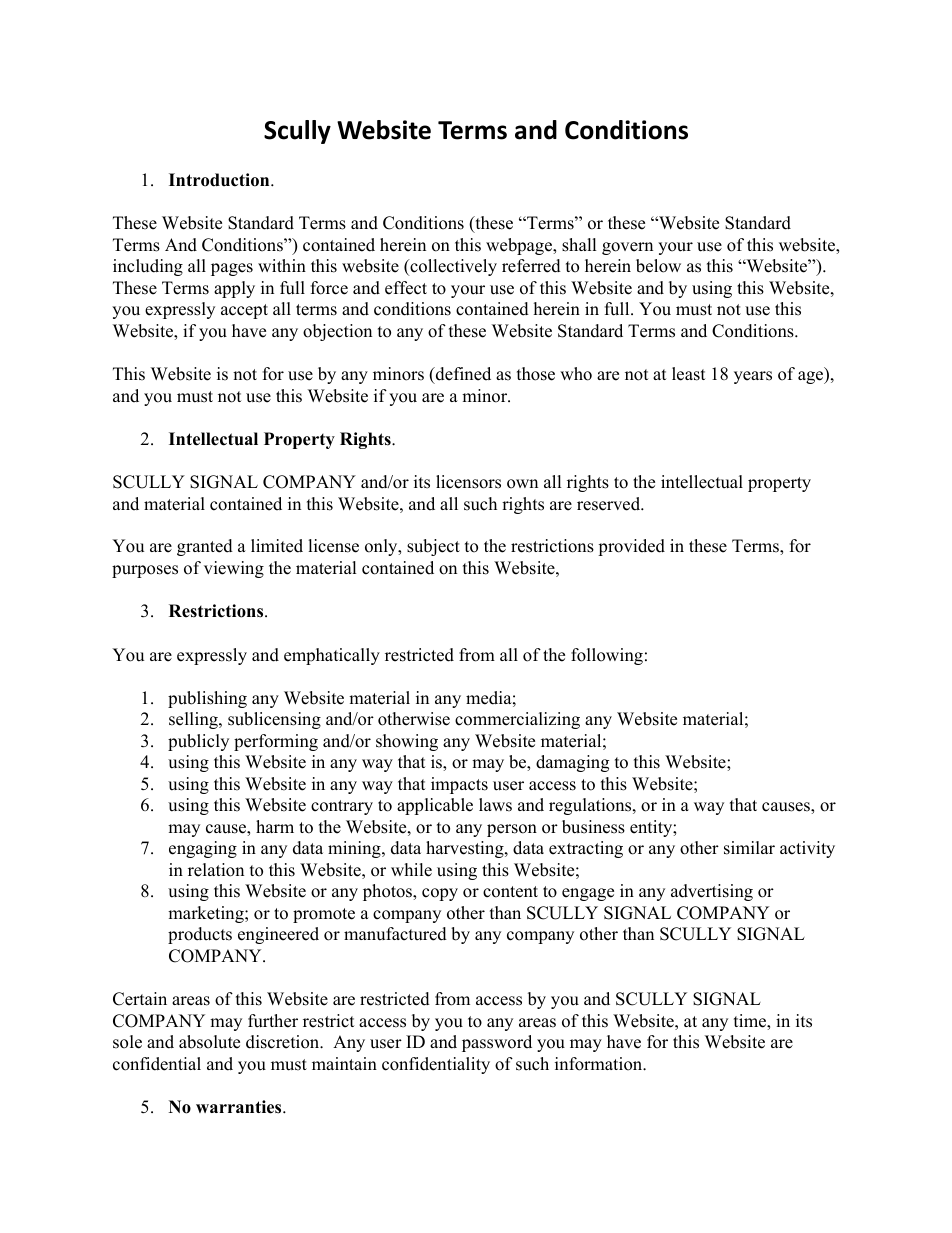  Describe the element at coordinates (517, 720) in the screenshot. I see `commercializing` at that location.
